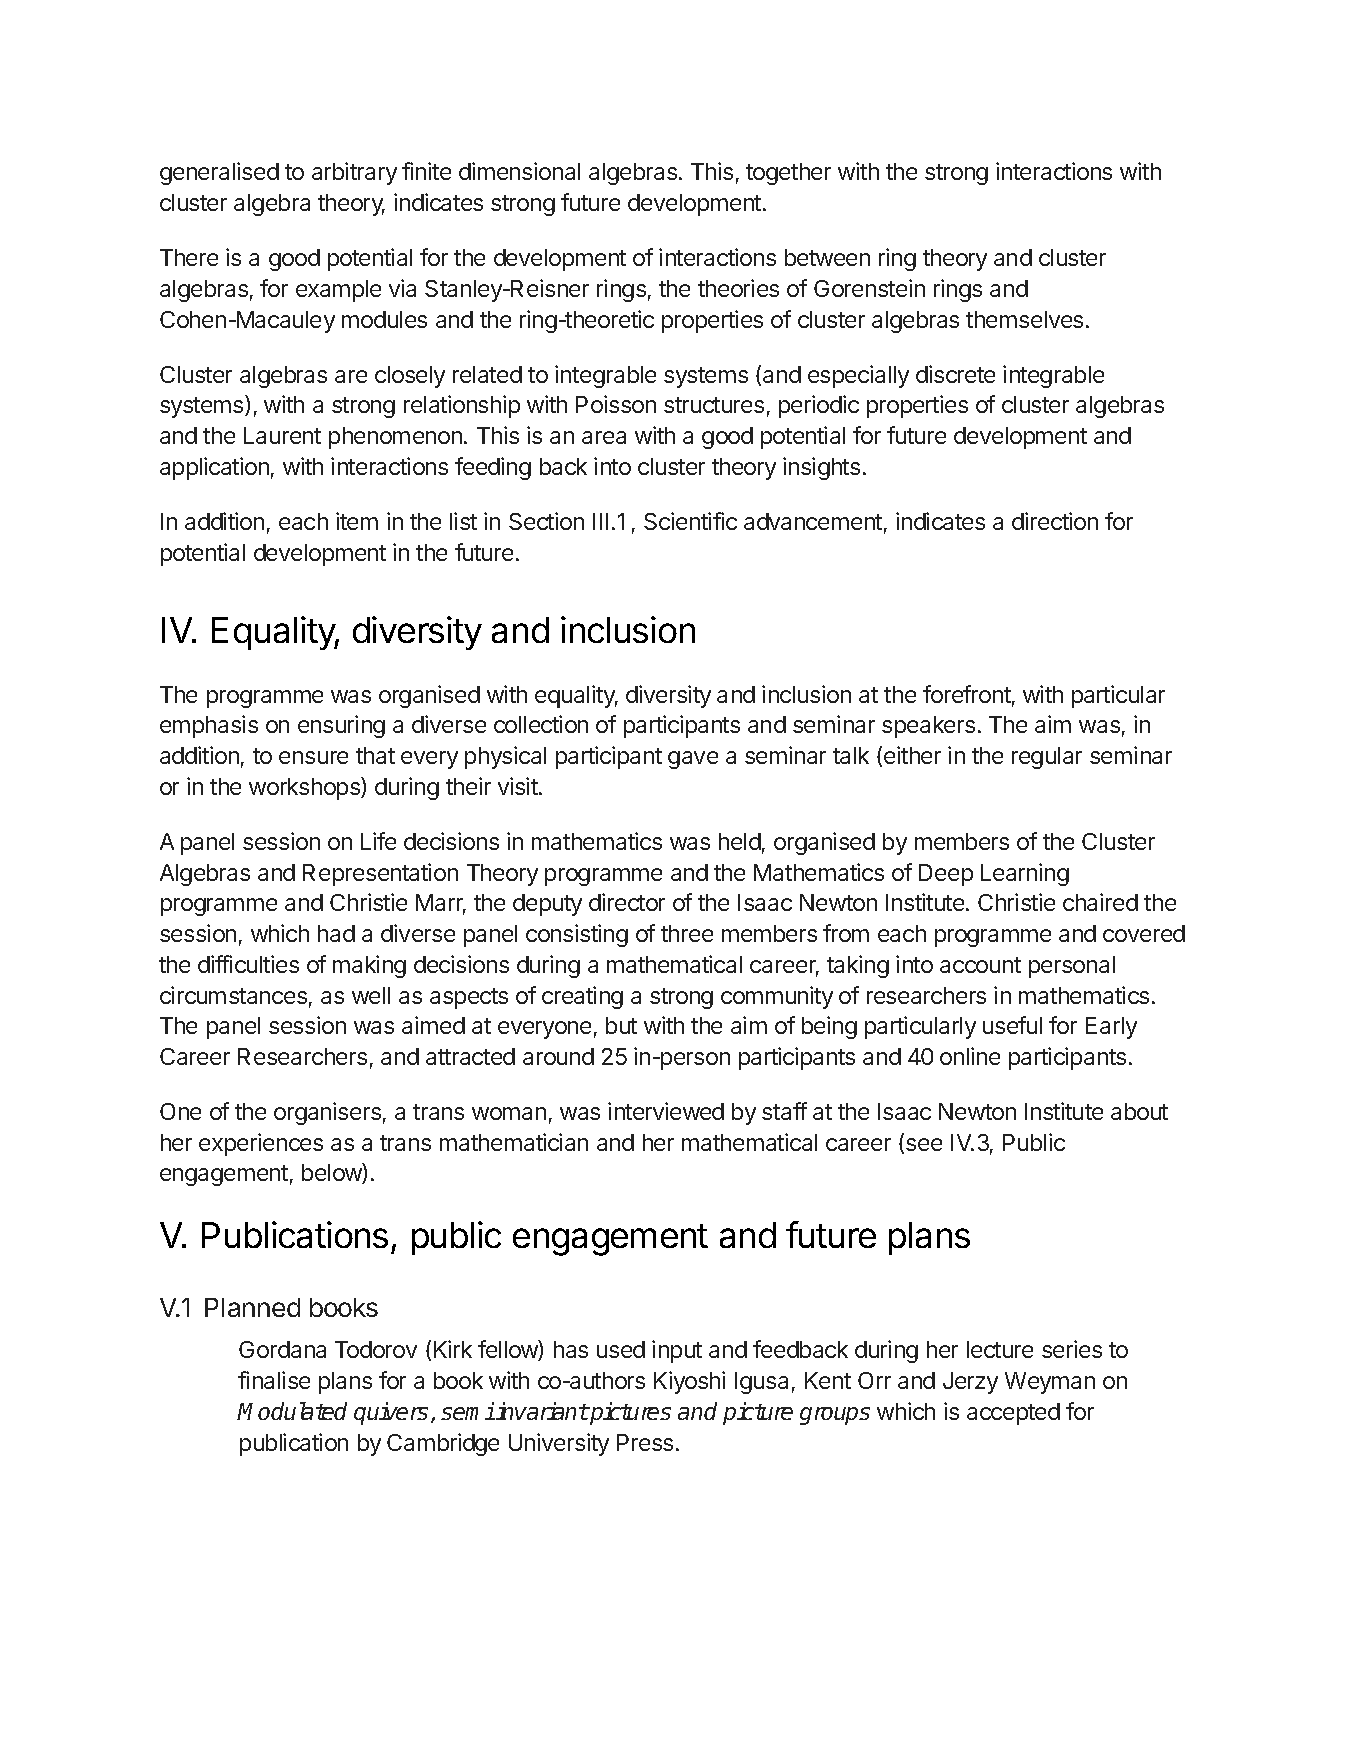  What do you see at coordinates (788, 174) in the page?
I see `together` at bounding box center [788, 174].
